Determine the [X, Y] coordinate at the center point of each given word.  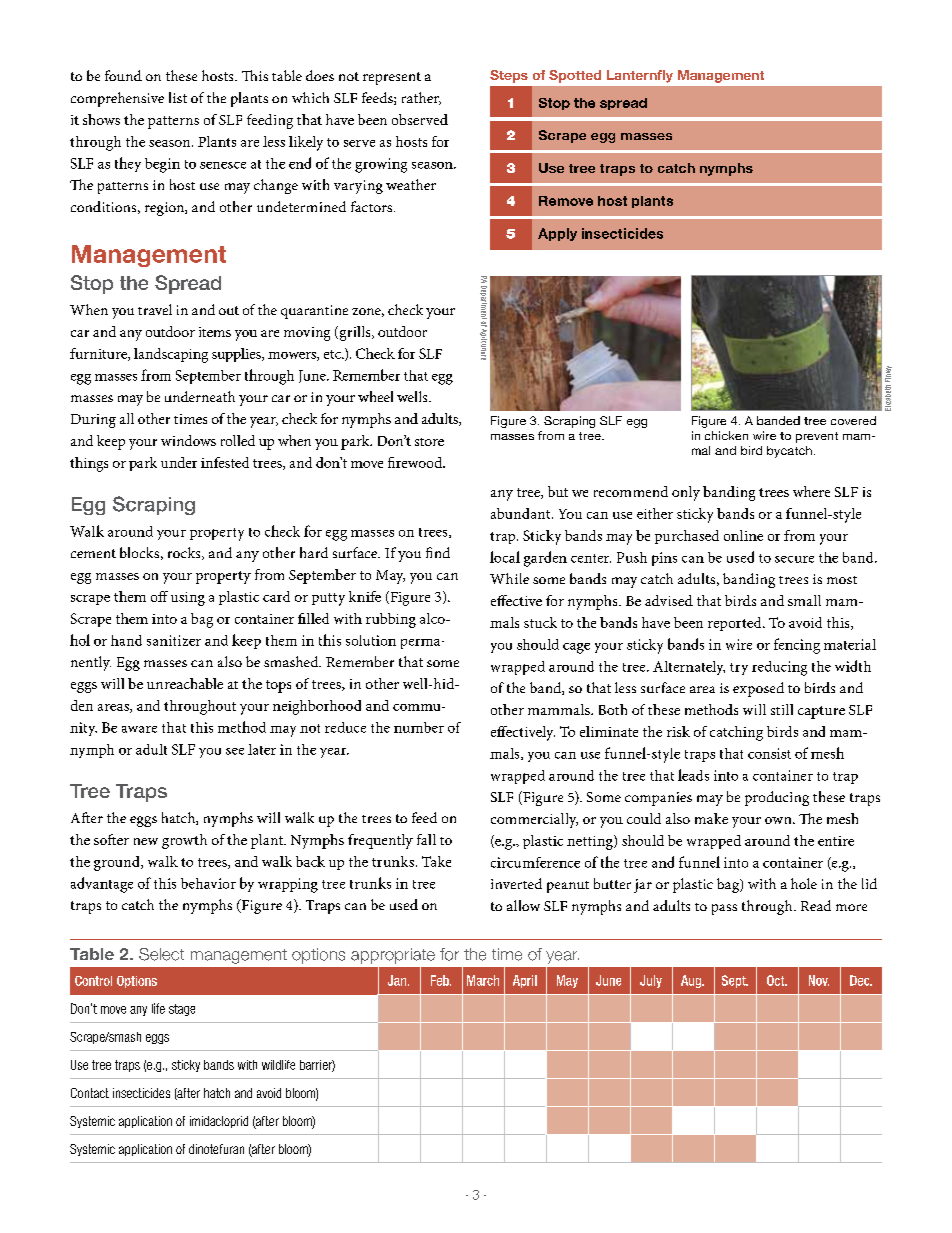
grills [355, 333]
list [178, 97]
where [811, 491]
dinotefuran [216, 1149]
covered [853, 420]
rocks [185, 553]
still [782, 709]
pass [724, 909]
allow [523, 905]
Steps [509, 76]
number [419, 727]
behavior [208, 883]
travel [155, 309]
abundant [522, 513]
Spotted [575, 76]
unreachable [185, 683]
